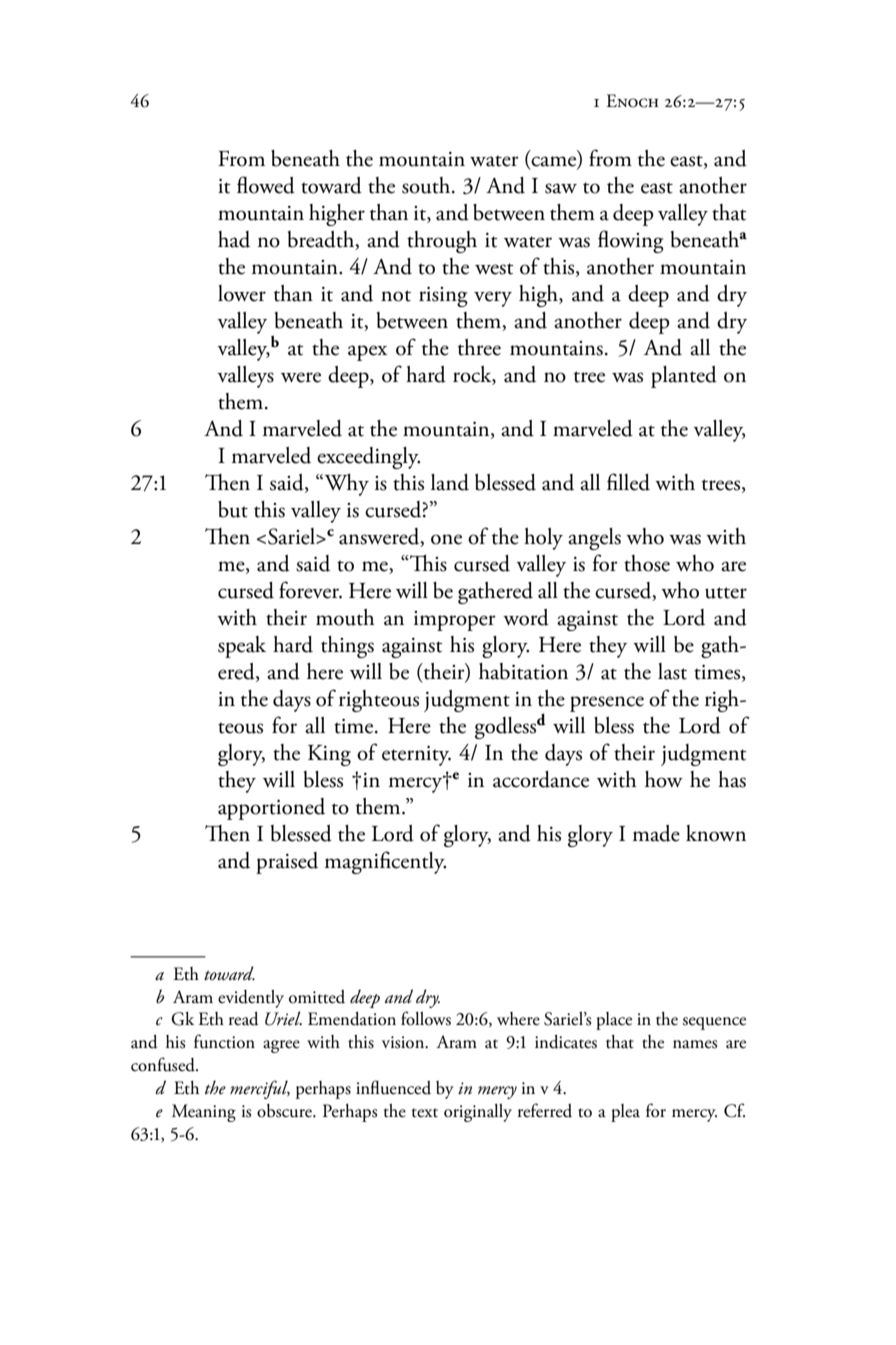 This document has width=896, height=1345. Describe the element at coordinates (416, 756) in the document. I see `eternity` at that location.
